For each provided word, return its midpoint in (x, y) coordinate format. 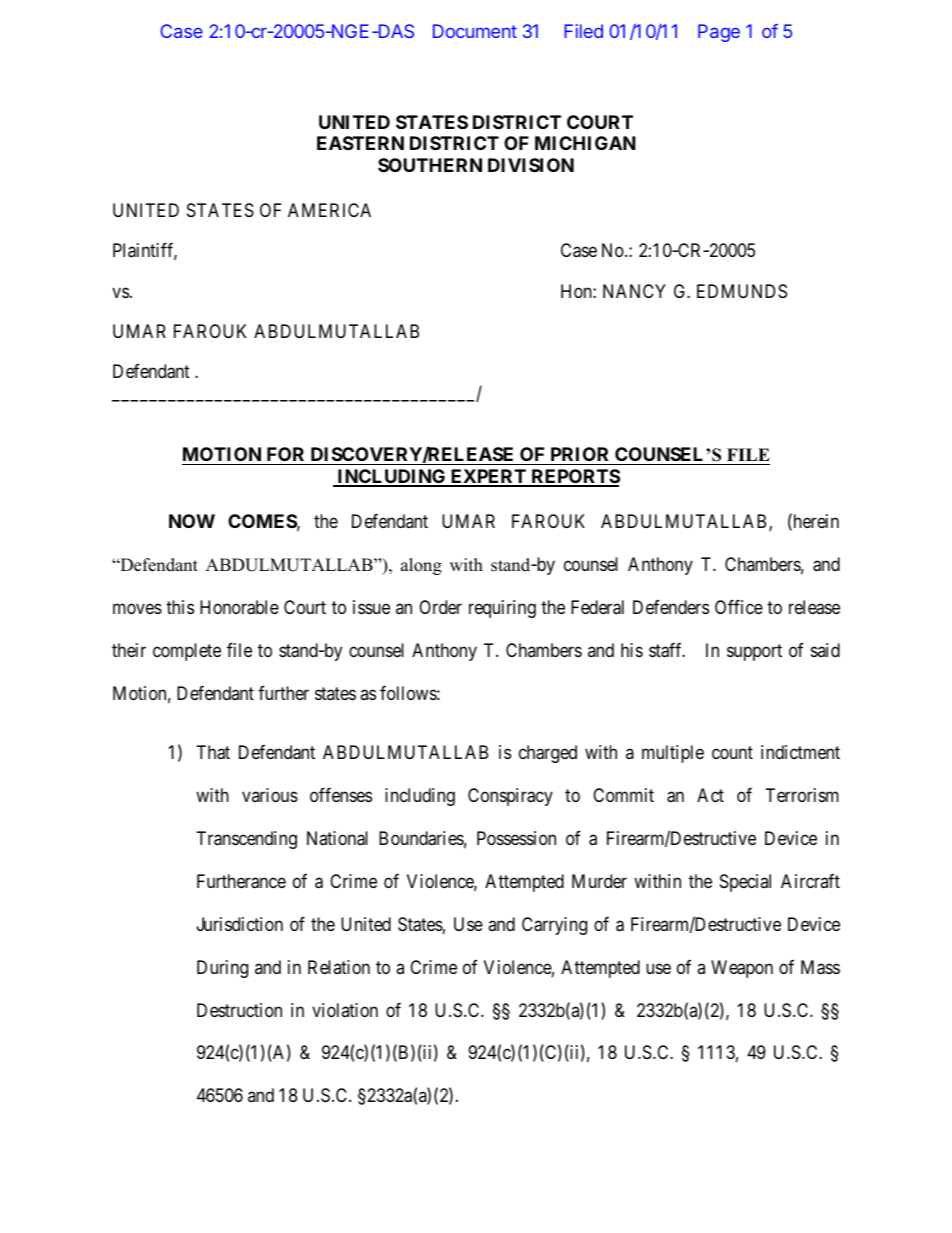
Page (719, 33)
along (421, 566)
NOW (192, 521)
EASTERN (360, 143)
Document (475, 31)
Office (739, 607)
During (222, 969)
